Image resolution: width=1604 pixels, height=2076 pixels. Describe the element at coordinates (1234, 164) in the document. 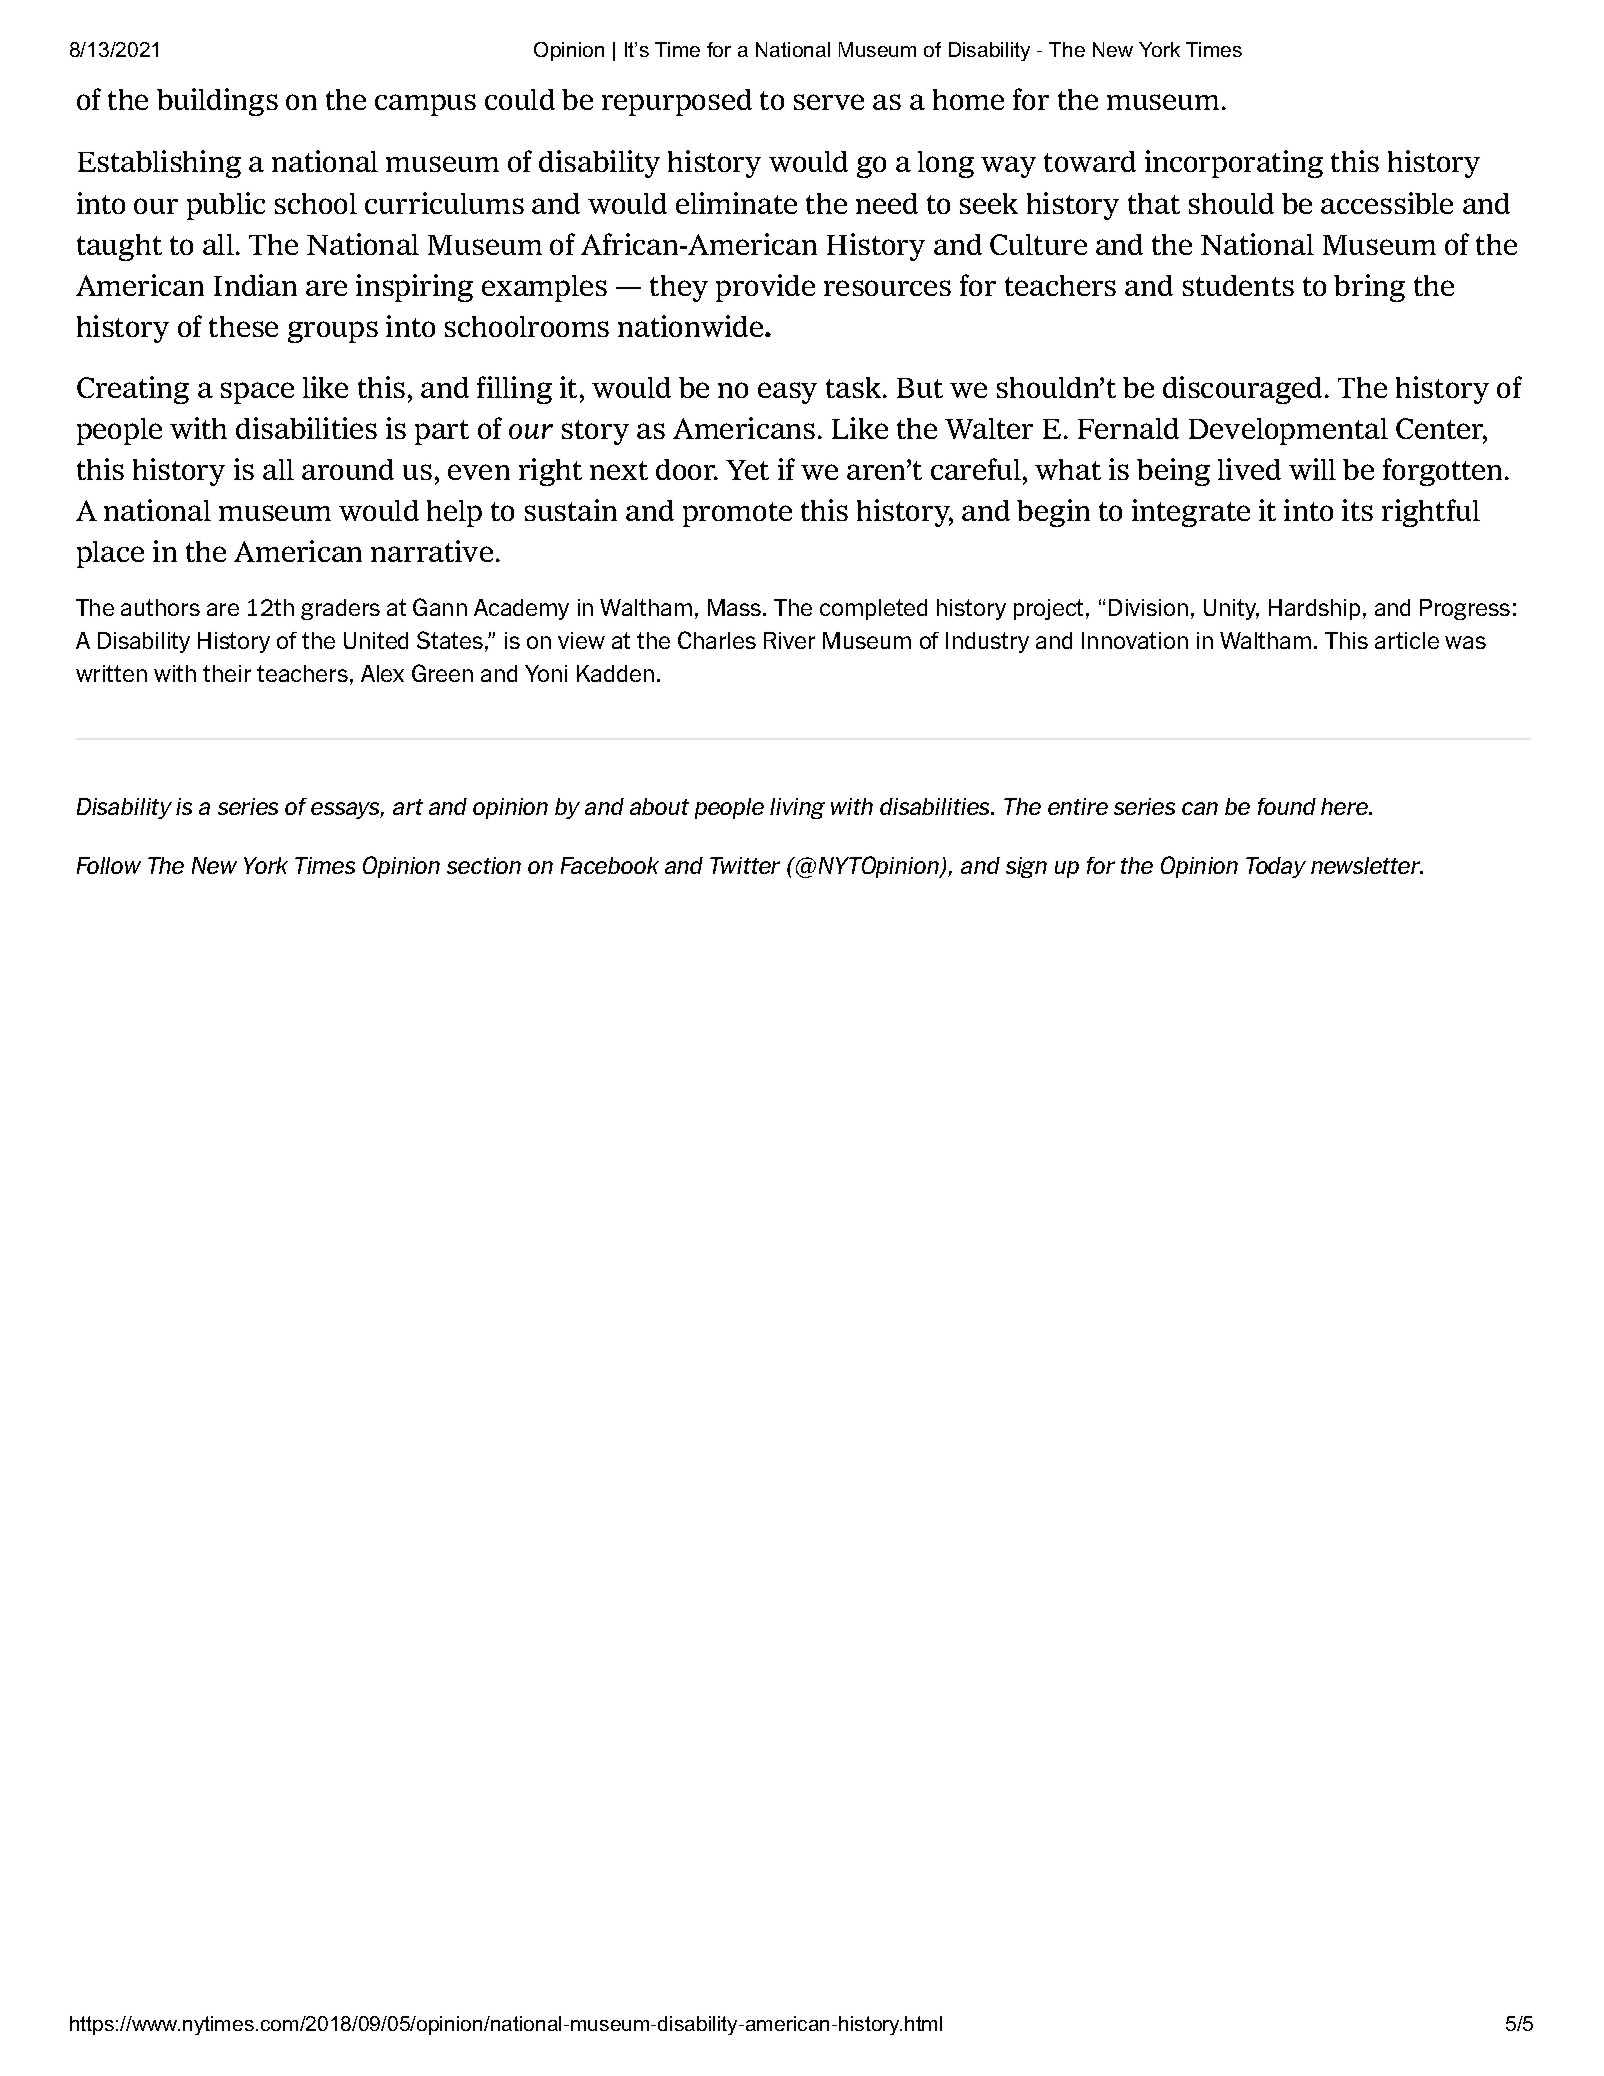

I see `incorporating` at that location.
